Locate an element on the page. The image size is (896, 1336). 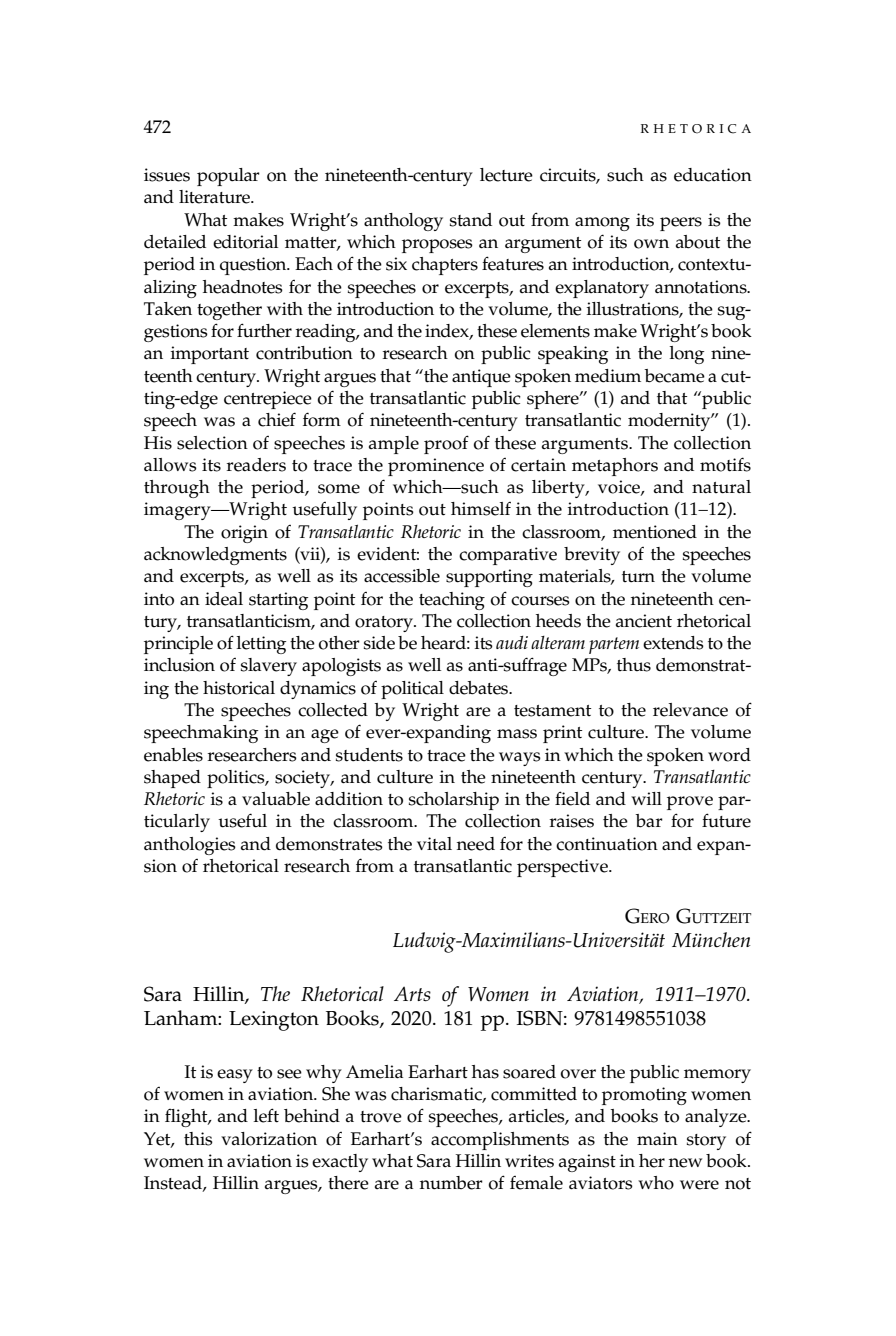
thus is located at coordinates (634, 665).
